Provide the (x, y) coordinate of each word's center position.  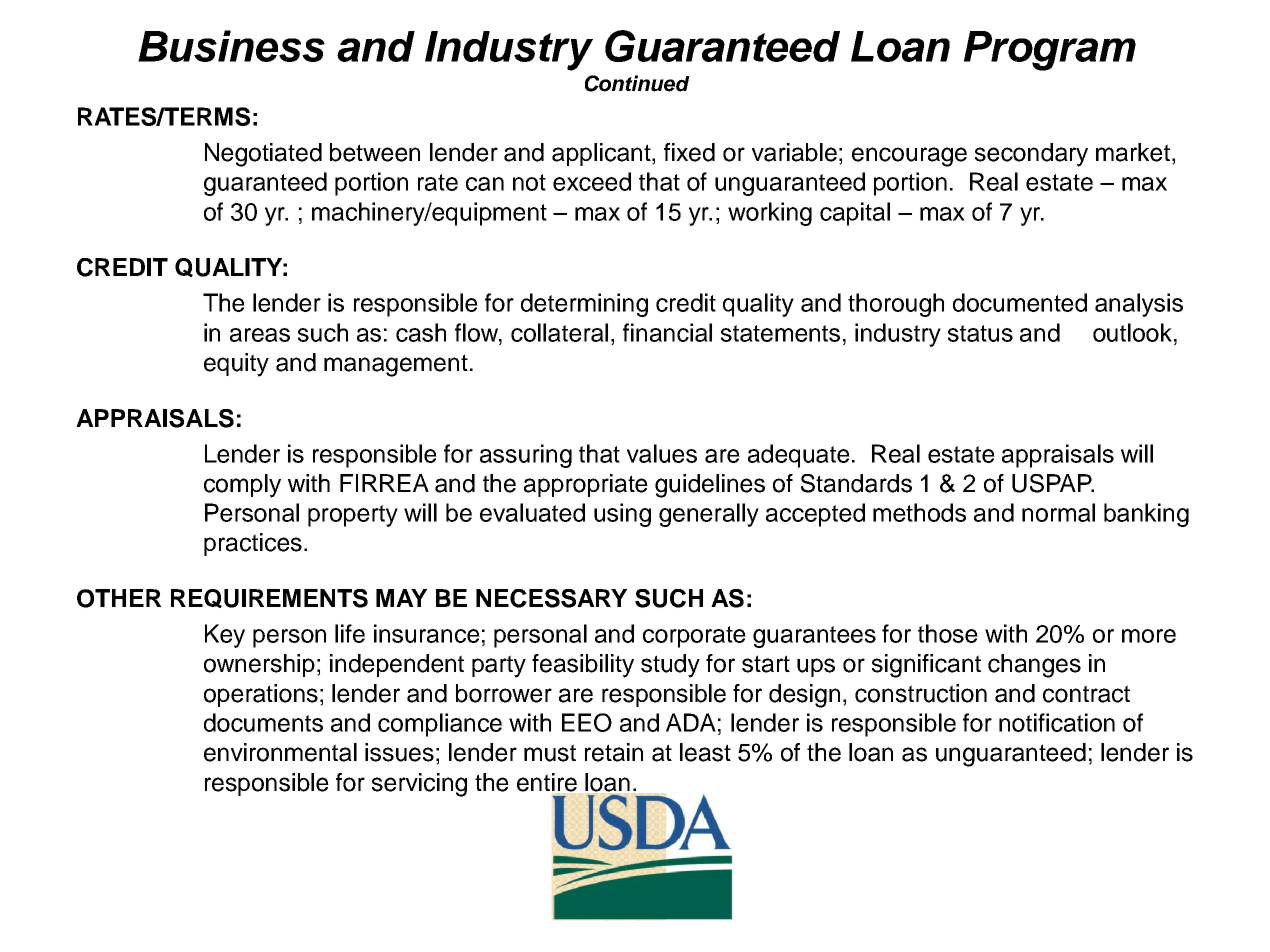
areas (260, 335)
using (622, 515)
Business (231, 46)
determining (584, 305)
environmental (280, 752)
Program (1050, 51)
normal (1058, 512)
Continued (637, 83)
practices (253, 544)
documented (1020, 302)
